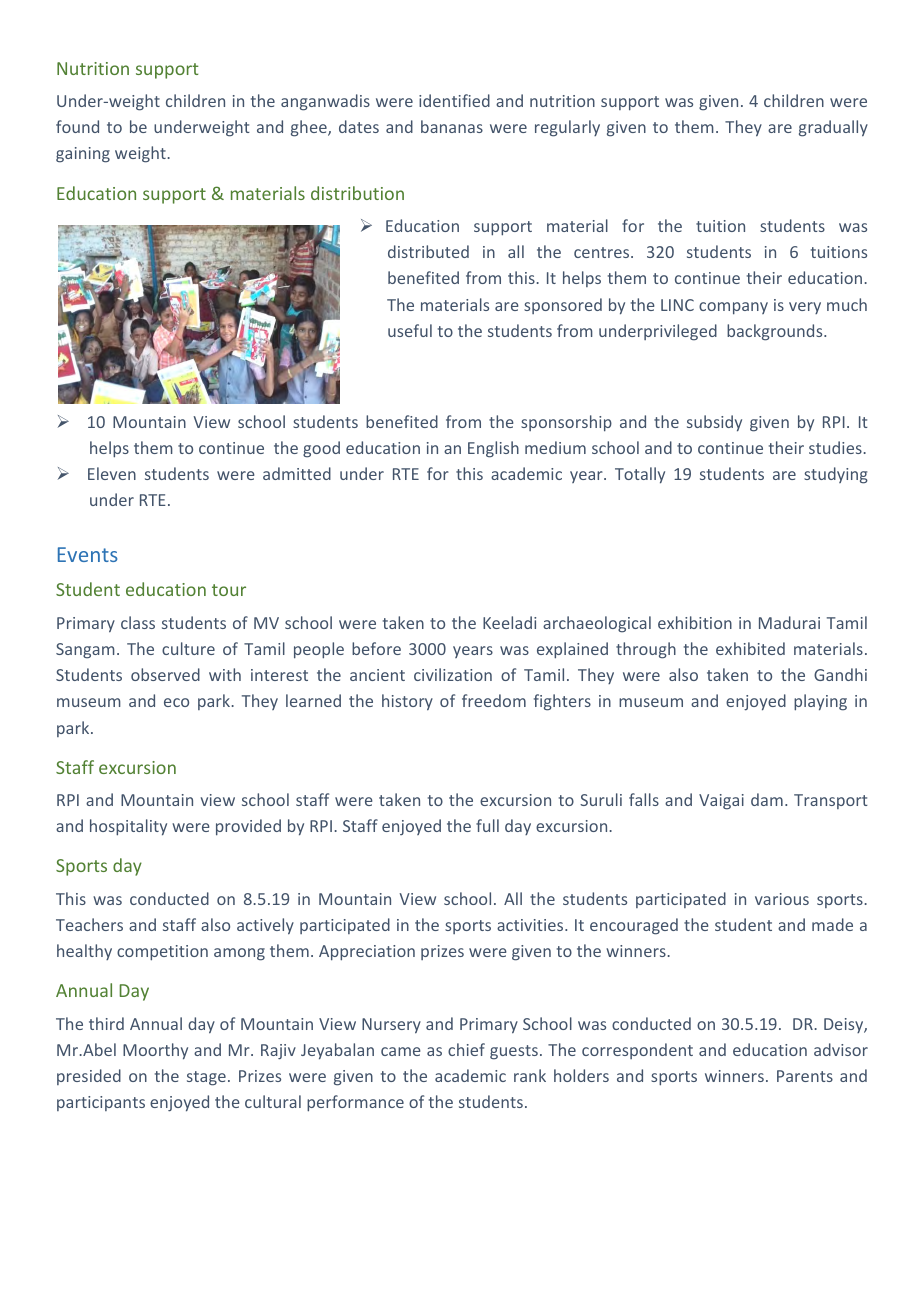 This screenshot has width=924, height=1308. I want to click on stage, so click(206, 1078).
